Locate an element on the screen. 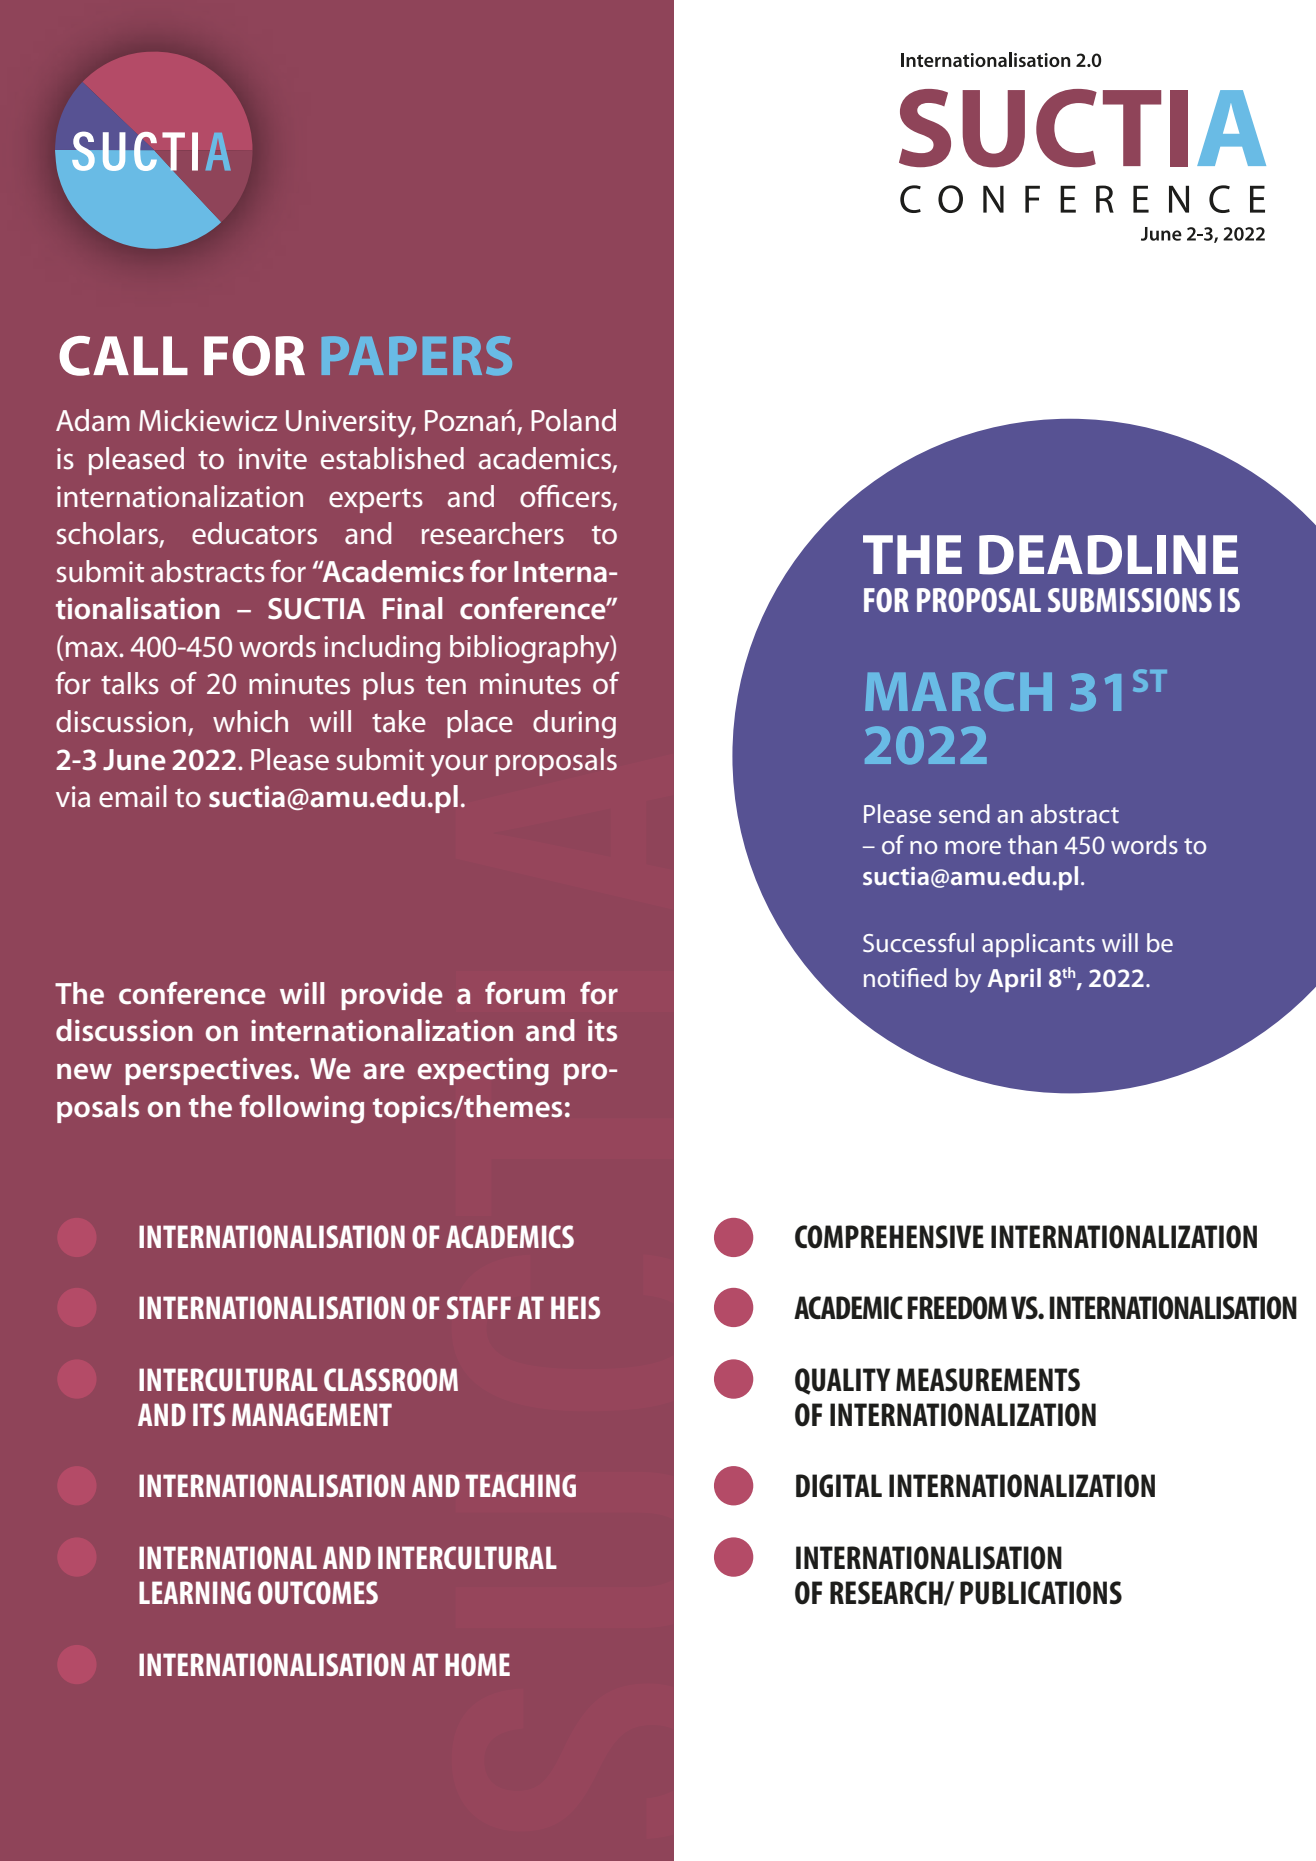 Image resolution: width=1316 pixels, height=1861 pixels. Poland is located at coordinates (573, 420).
